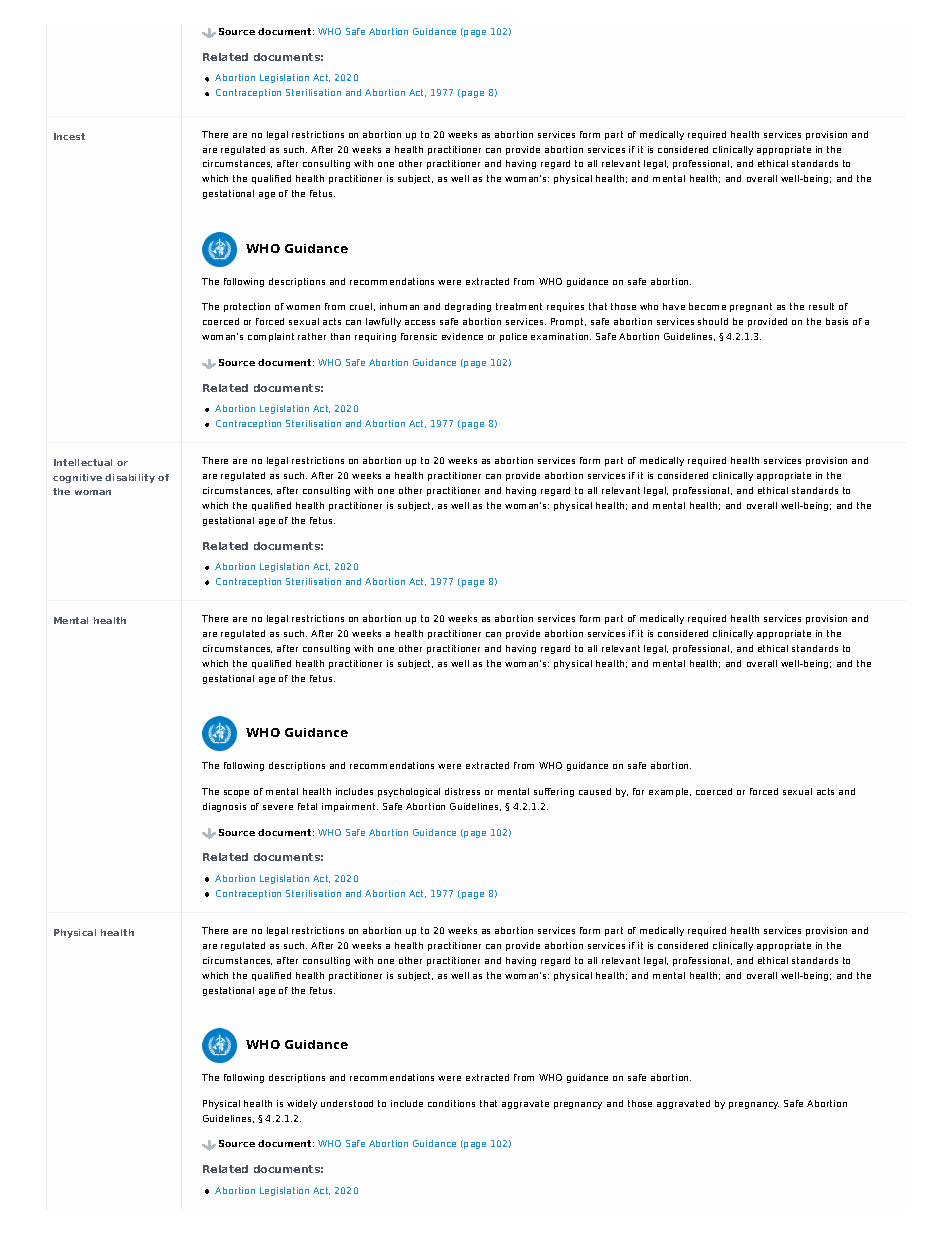 This screenshot has width=952, height=1235. I want to click on understood, so click(347, 1103).
